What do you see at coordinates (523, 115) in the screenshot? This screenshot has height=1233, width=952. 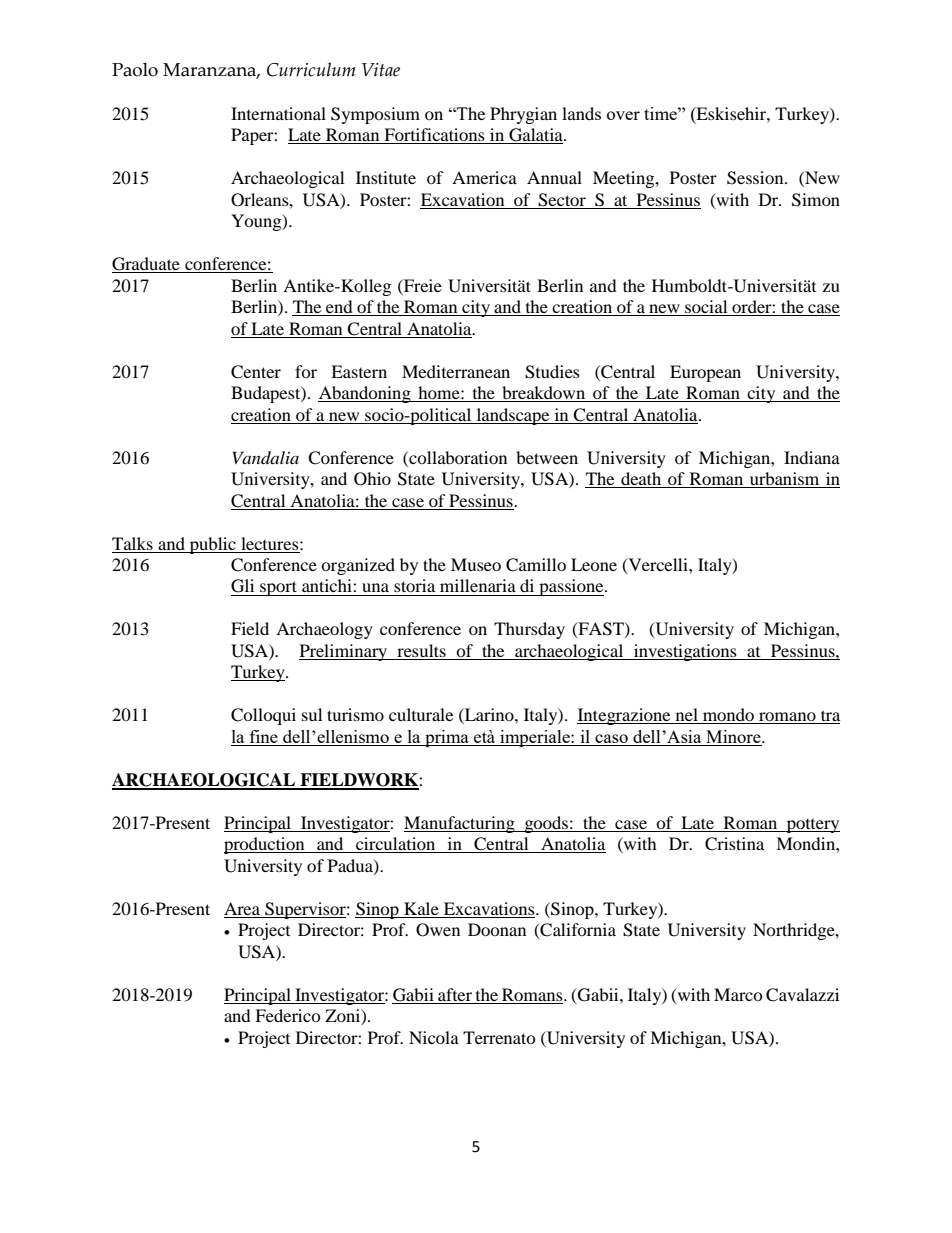 I see `Phrygian` at bounding box center [523, 115].
